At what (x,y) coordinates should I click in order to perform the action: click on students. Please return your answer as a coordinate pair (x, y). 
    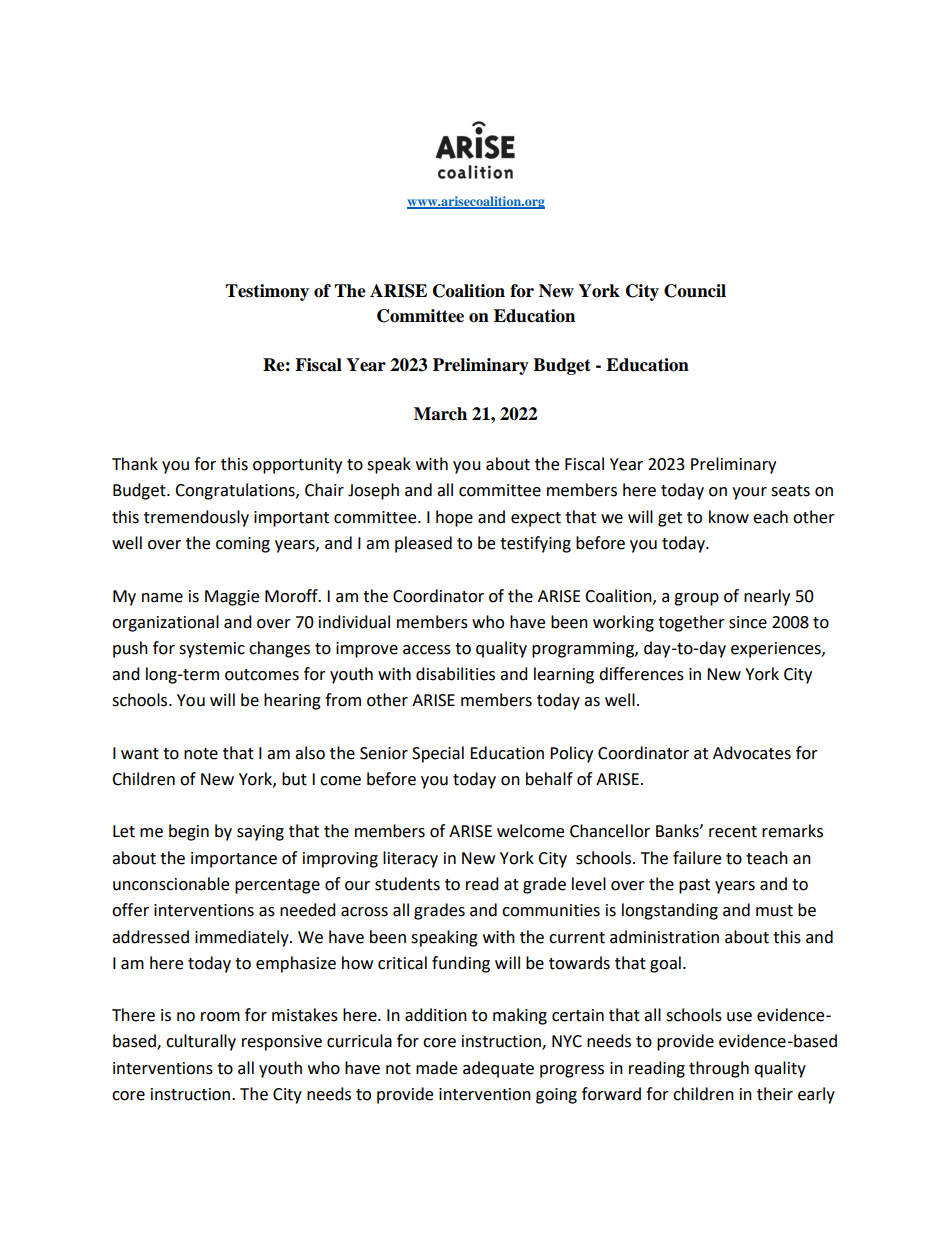
    Looking at the image, I should click on (407, 884).
